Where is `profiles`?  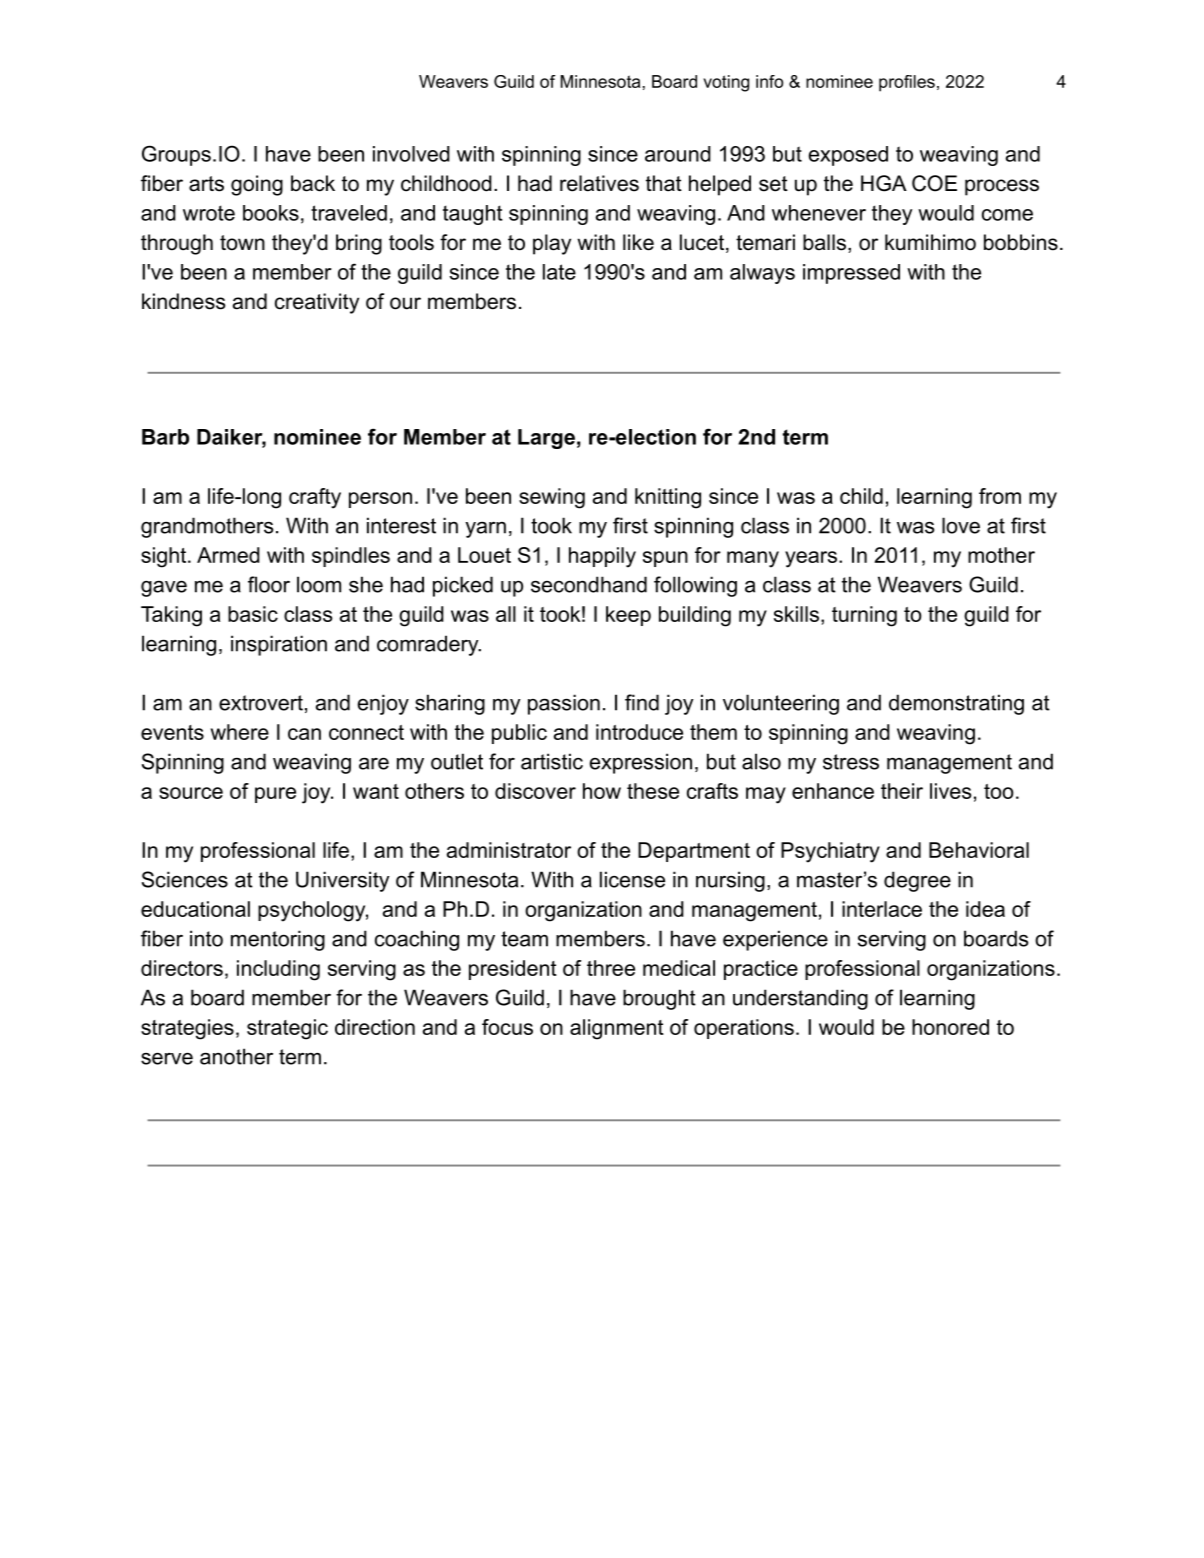 profiles is located at coordinates (907, 83).
